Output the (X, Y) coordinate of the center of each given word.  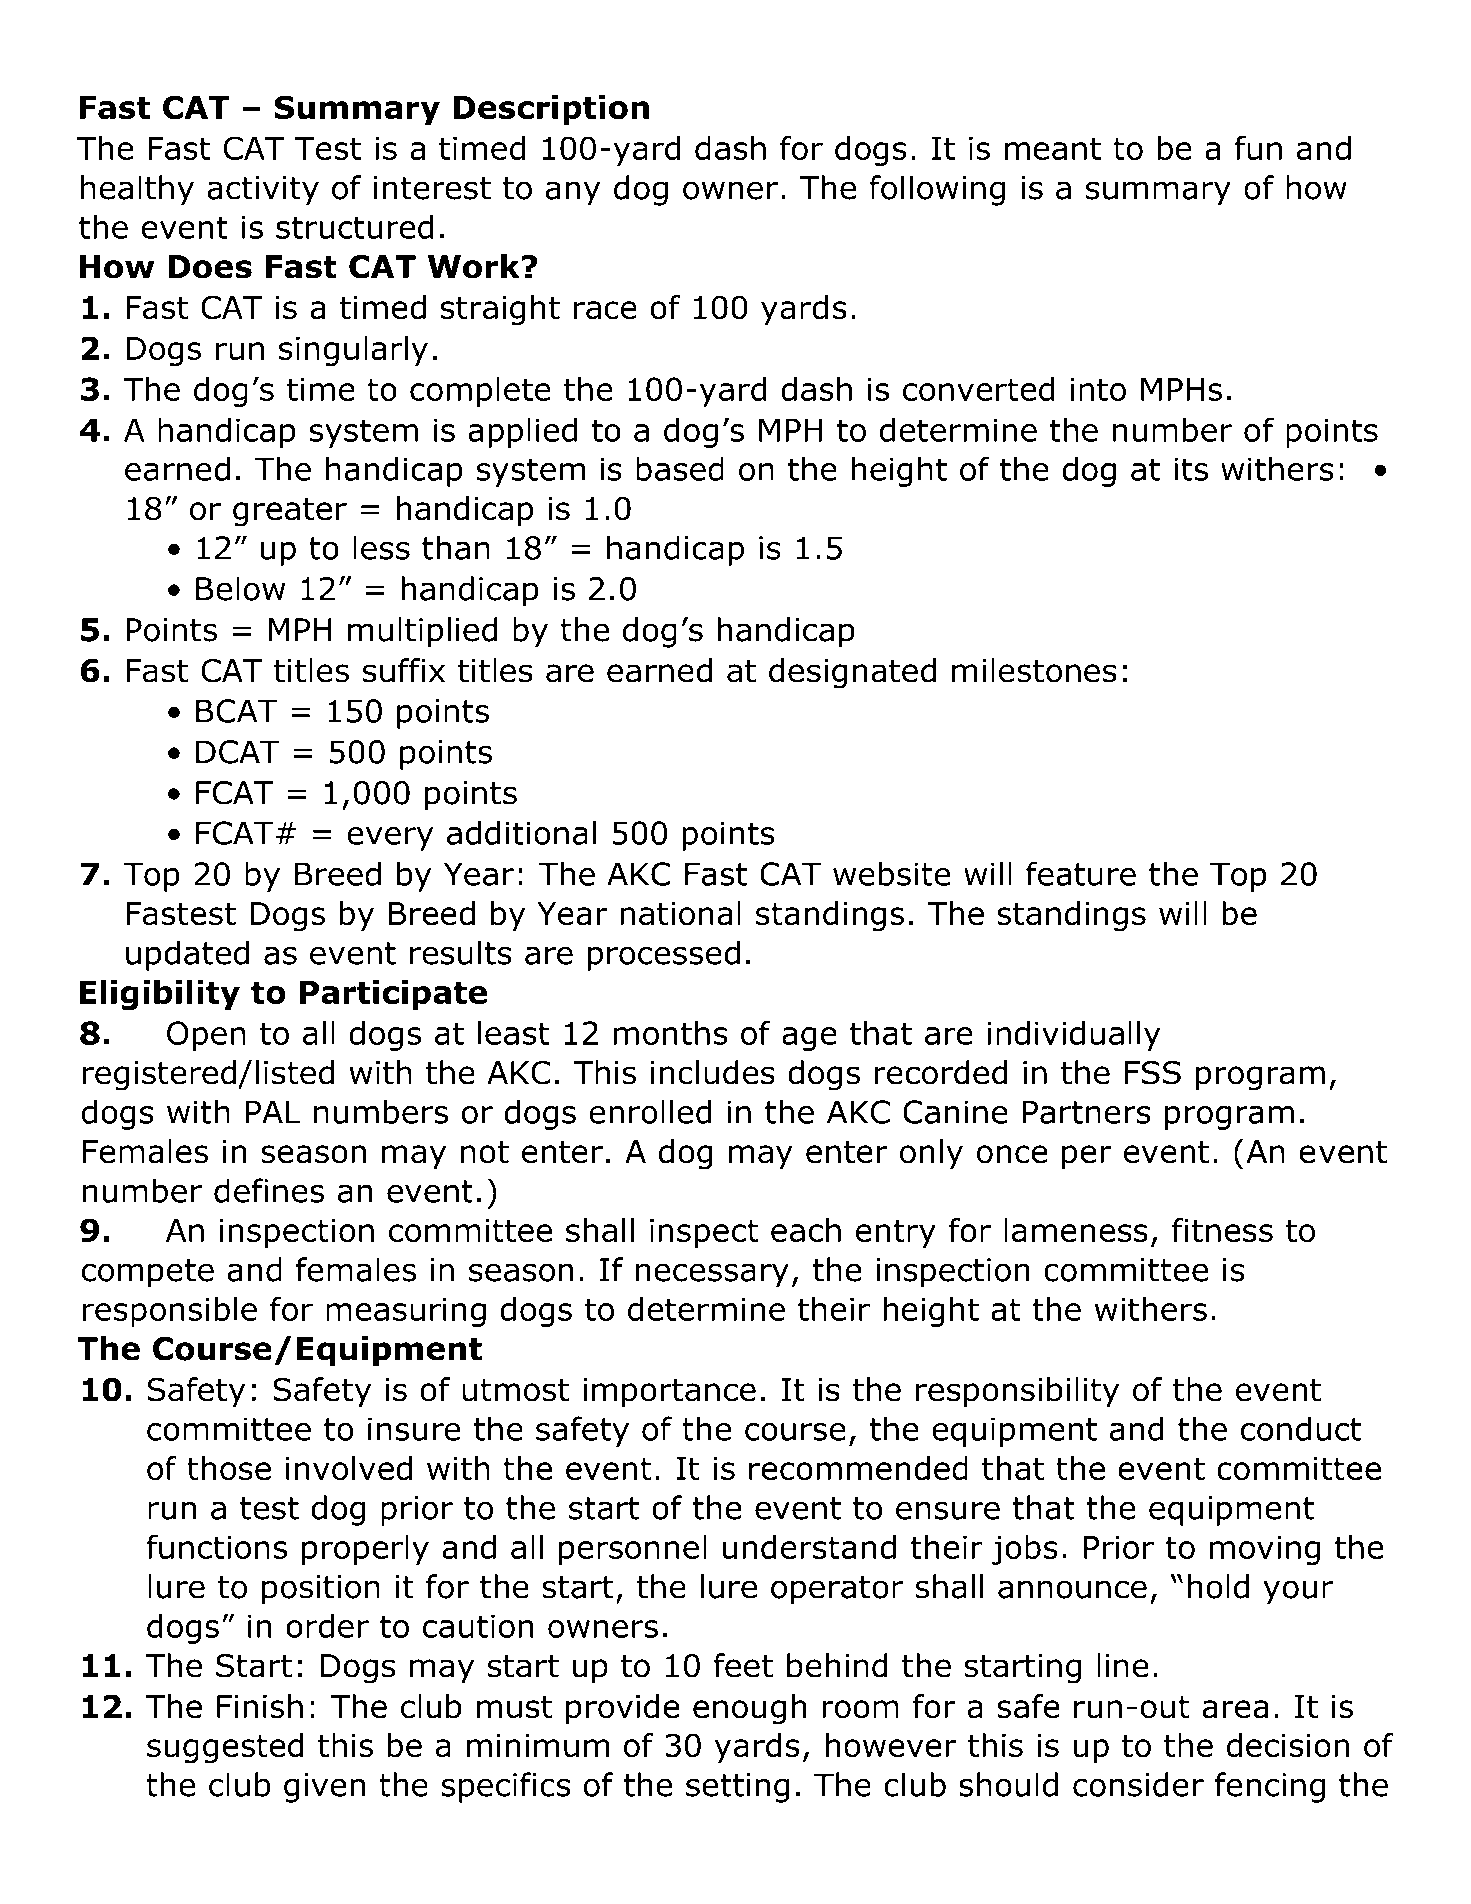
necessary (712, 1275)
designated (852, 673)
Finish (260, 1706)
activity (263, 191)
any (573, 193)
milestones (1034, 670)
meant (1053, 148)
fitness (1222, 1230)
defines (269, 1190)
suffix (404, 670)
